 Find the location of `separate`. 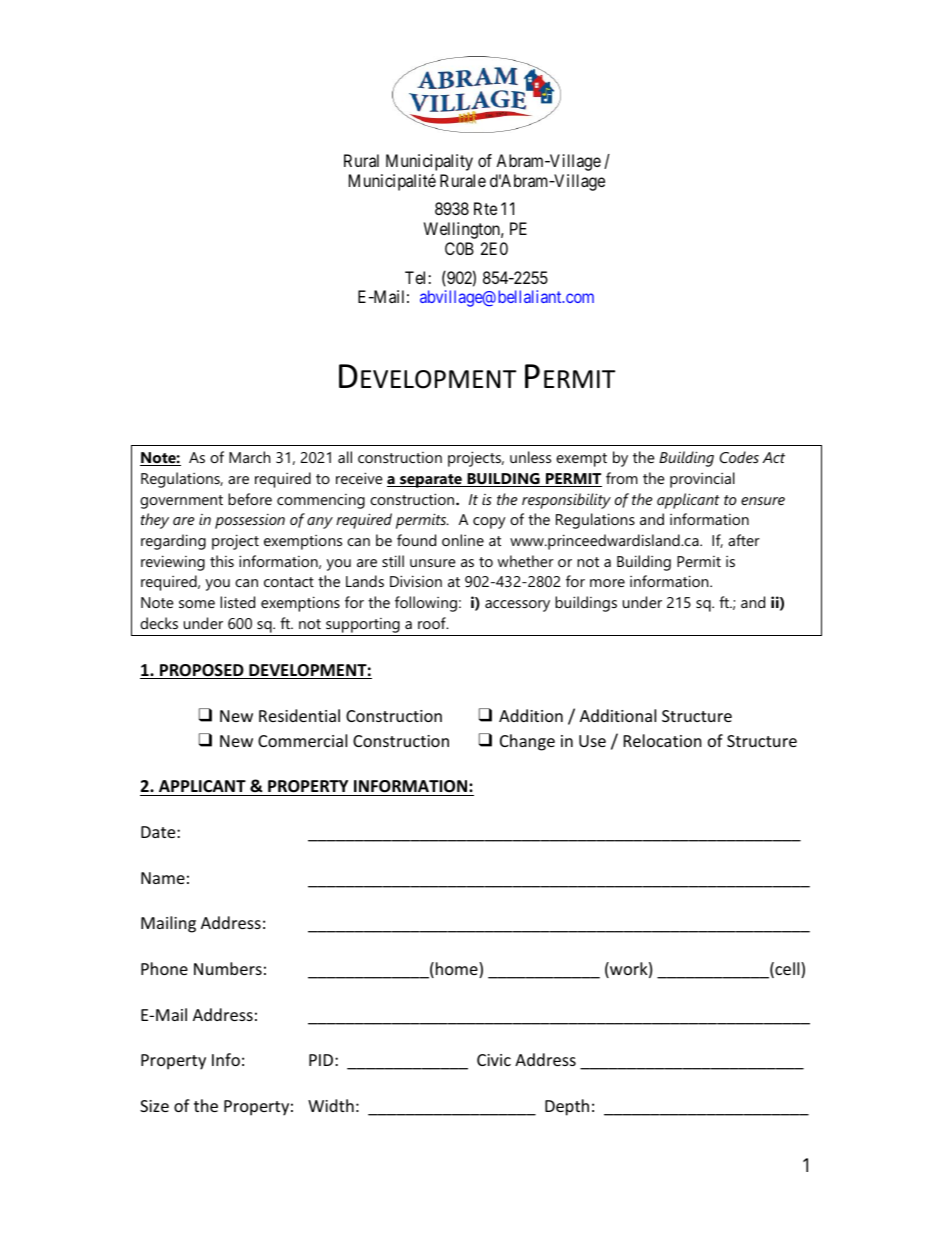

separate is located at coordinates (431, 481).
